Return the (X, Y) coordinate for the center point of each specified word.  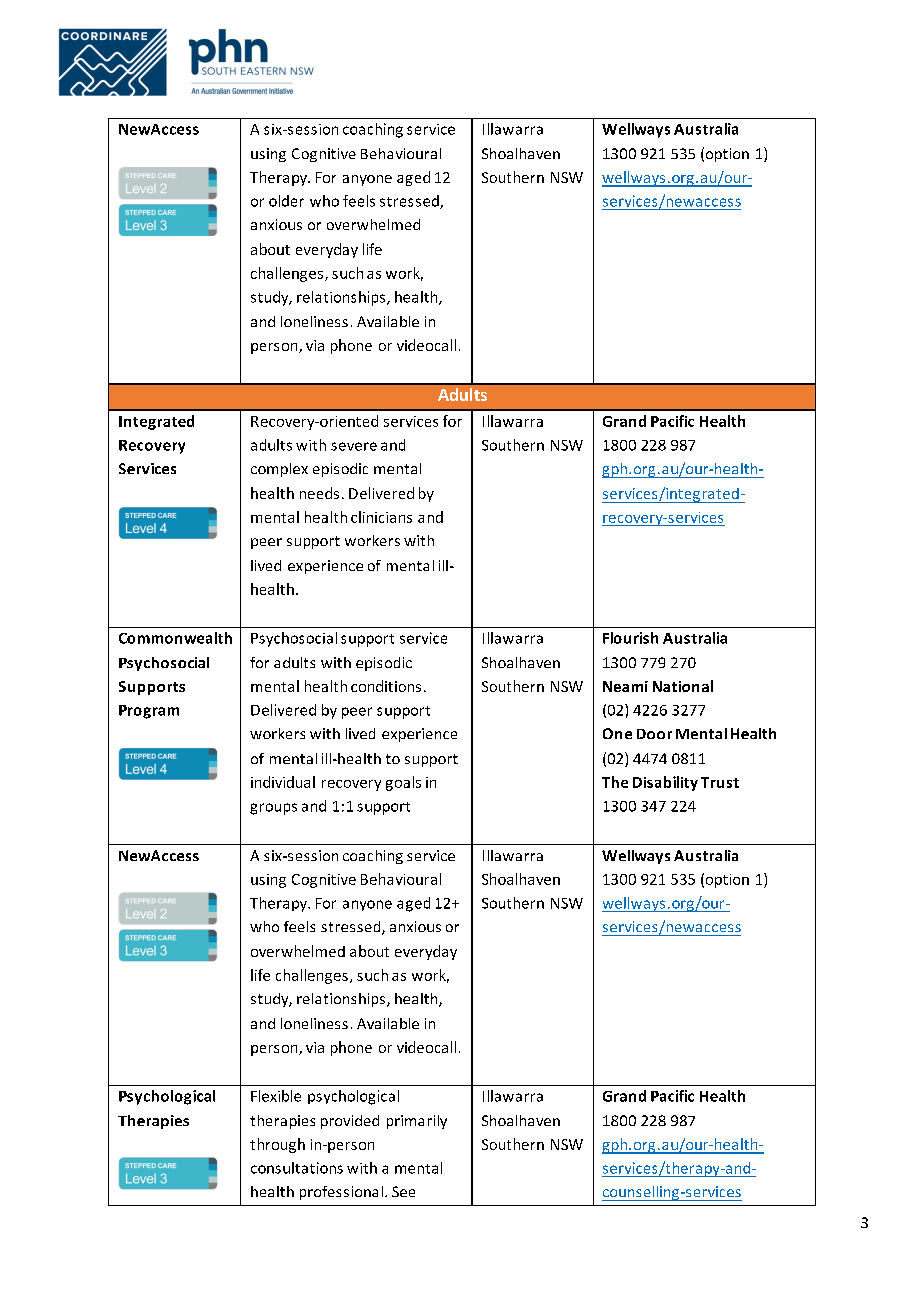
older (286, 201)
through (277, 1145)
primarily (417, 1122)
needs (319, 493)
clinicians (381, 517)
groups (273, 809)
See (403, 1191)
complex (279, 470)
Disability (665, 783)
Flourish (630, 638)
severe (354, 446)
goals (403, 783)
